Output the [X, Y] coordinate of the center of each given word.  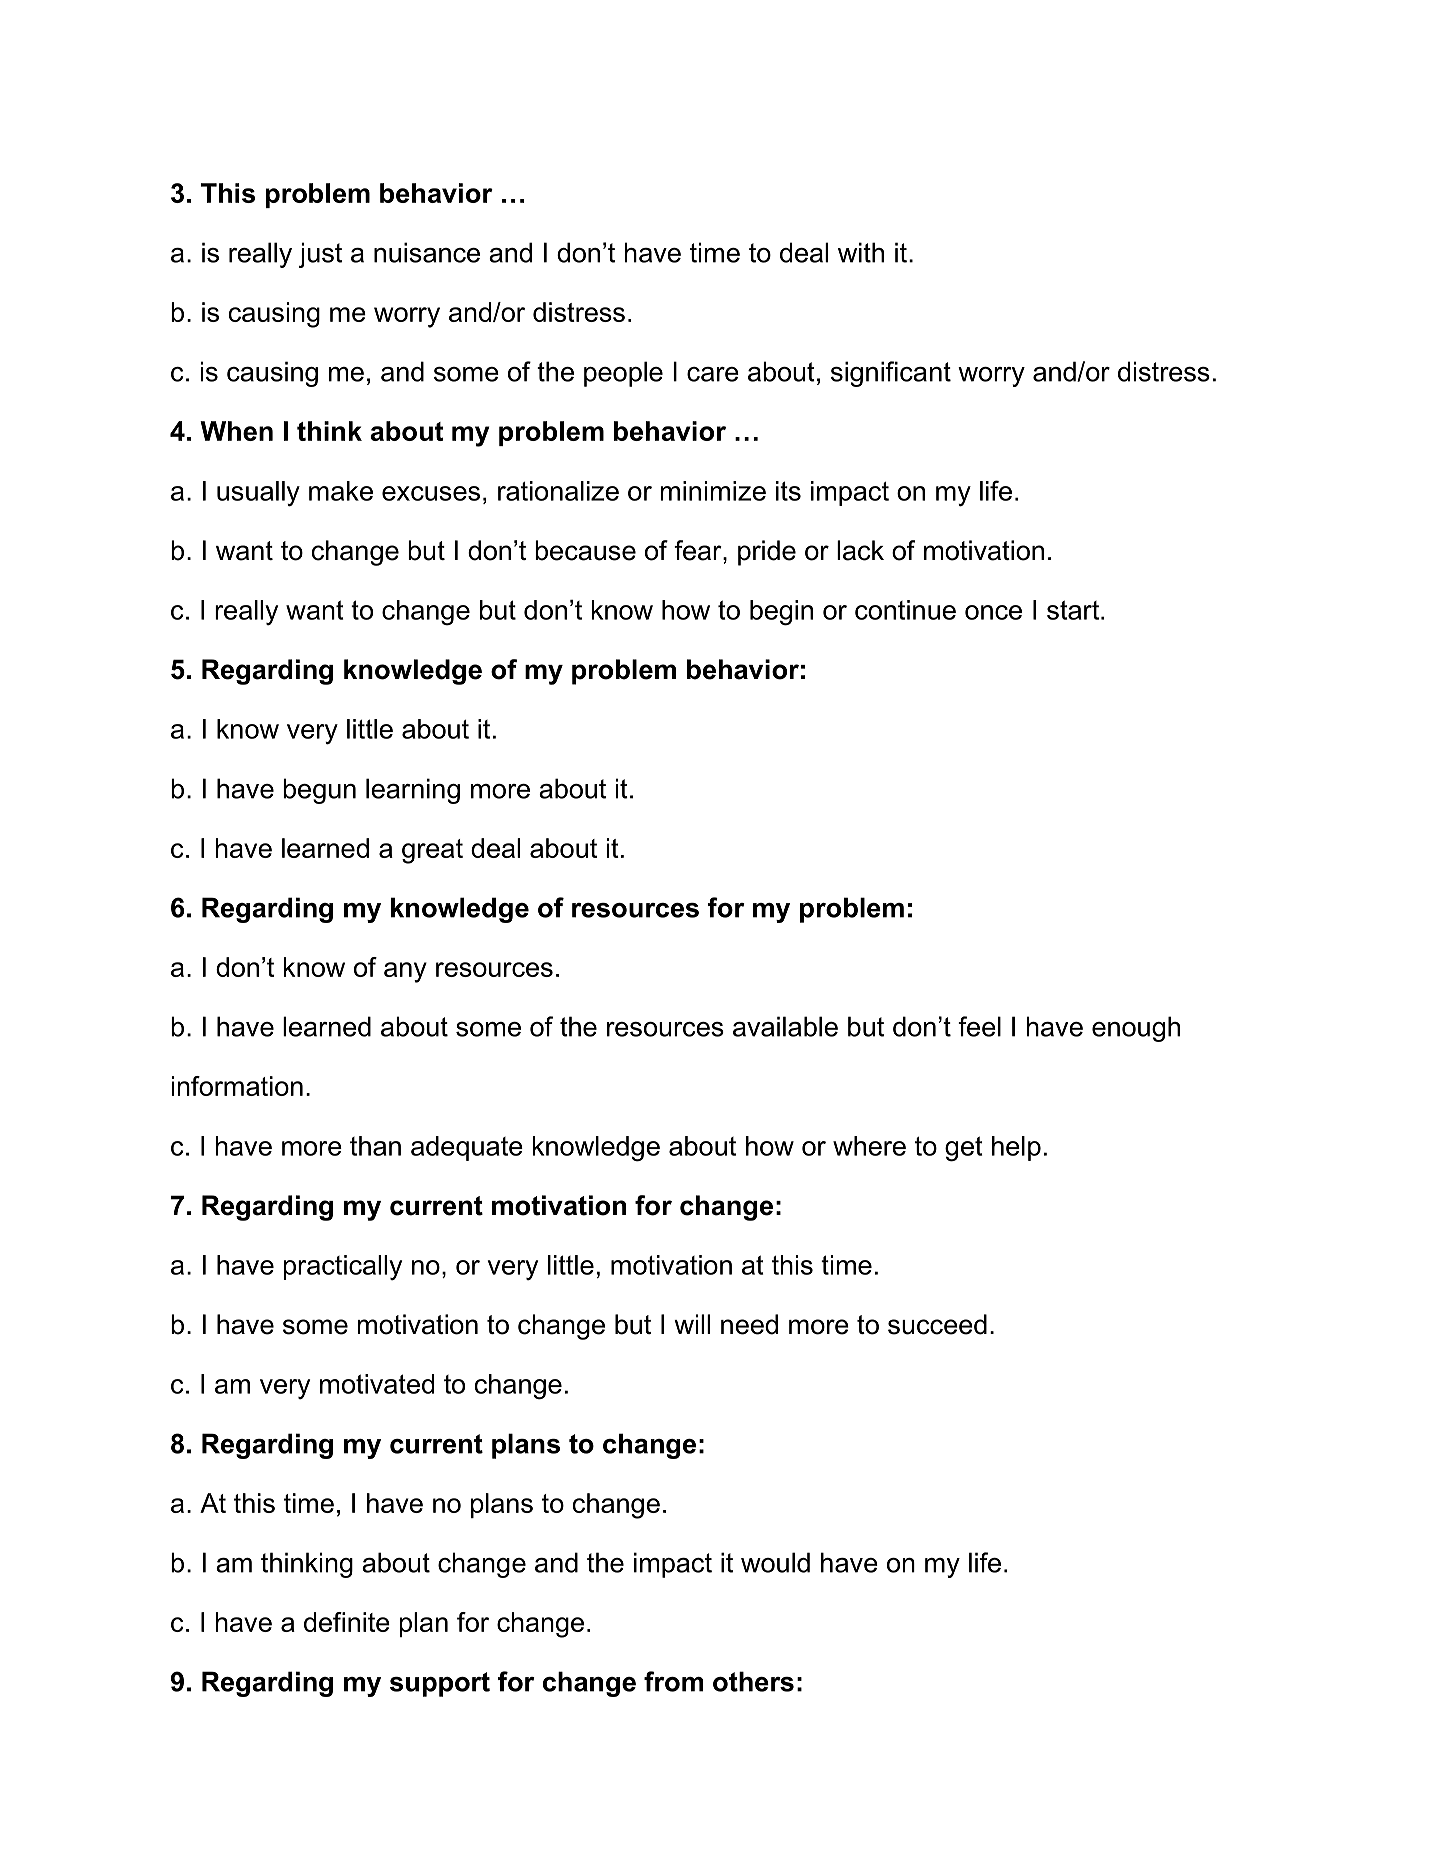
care [713, 374]
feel [979, 1026]
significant [891, 374]
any [405, 972]
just [320, 255]
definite [347, 1622]
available [785, 1026]
